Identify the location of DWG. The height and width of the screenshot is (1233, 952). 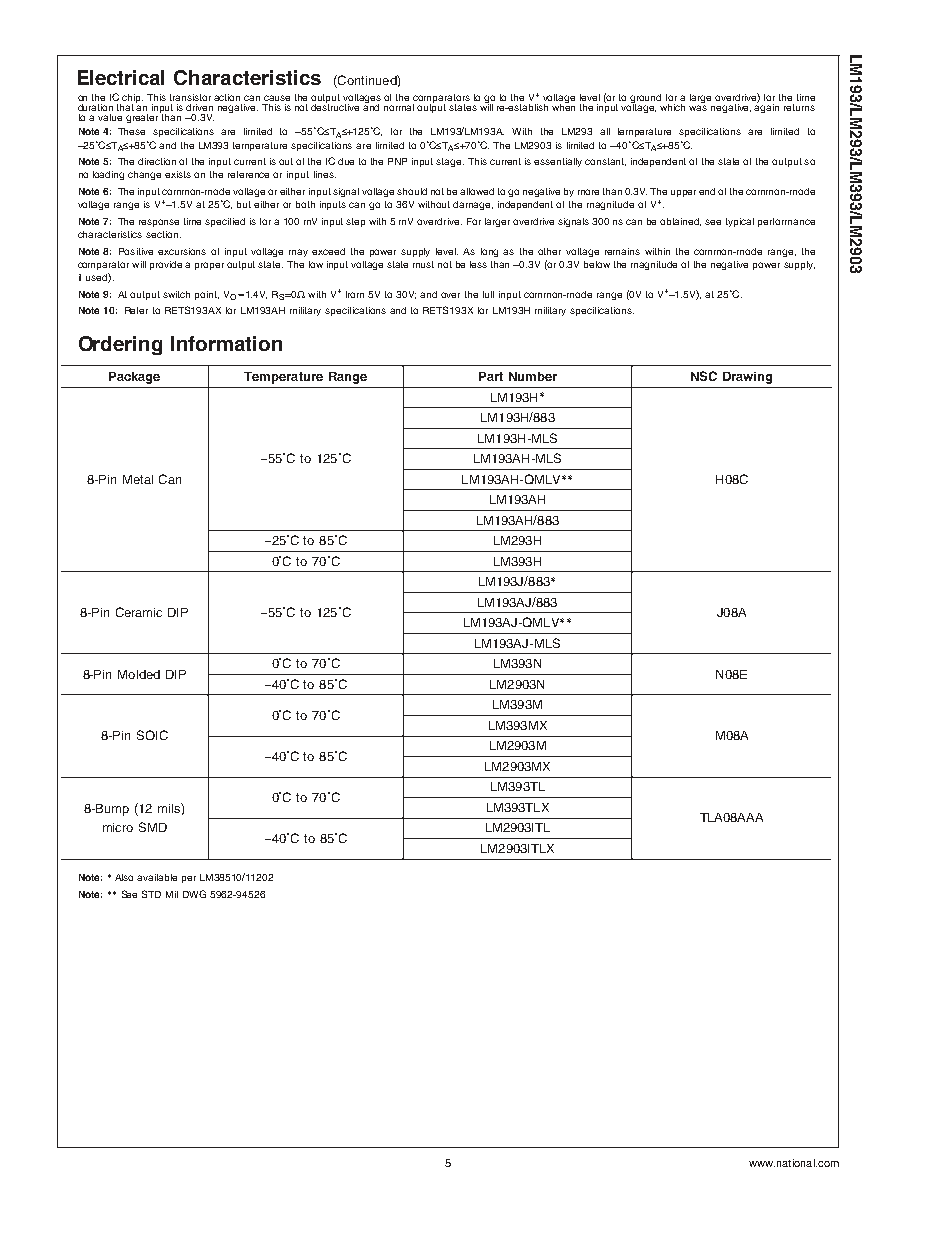
(194, 894).
